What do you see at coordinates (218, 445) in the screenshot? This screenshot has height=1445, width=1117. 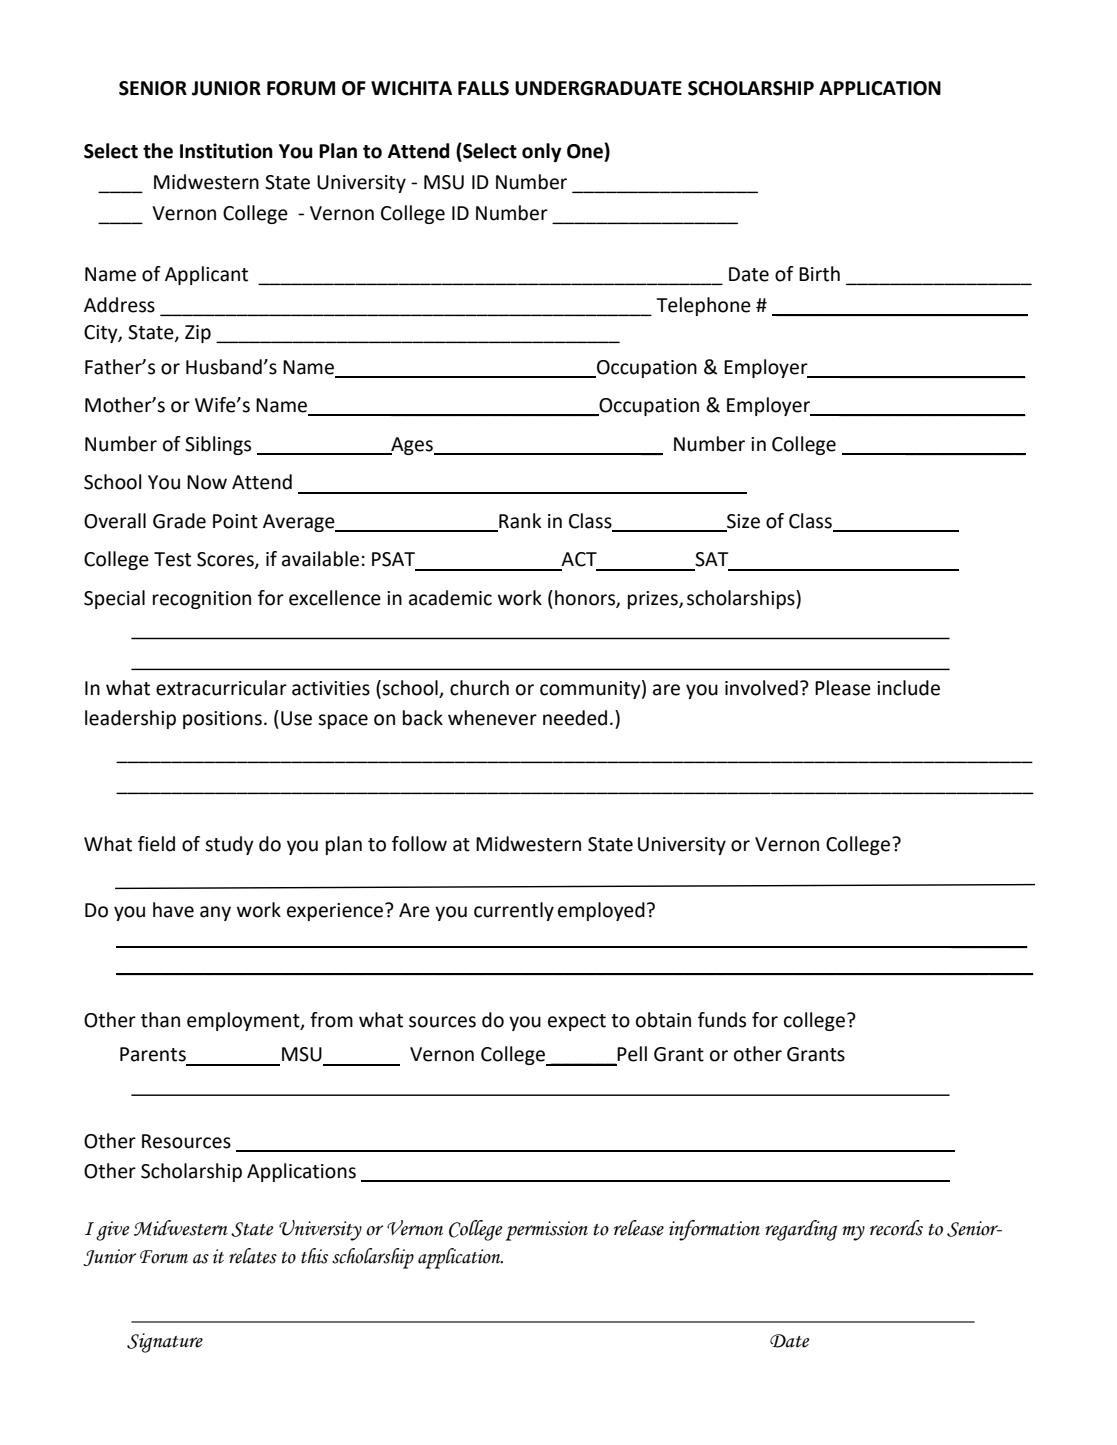 I see `Siblings` at bounding box center [218, 445].
